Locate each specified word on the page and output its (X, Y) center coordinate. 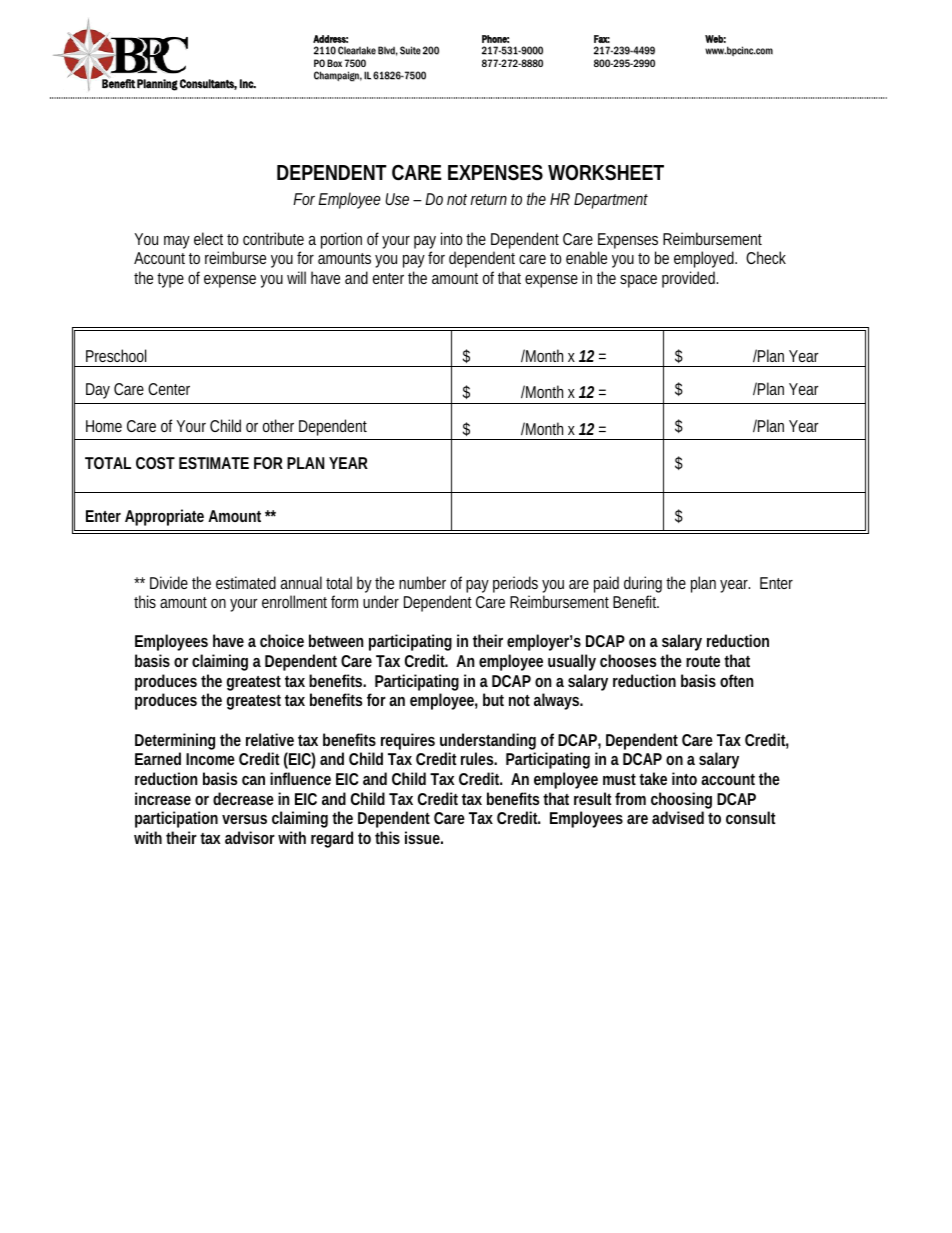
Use (397, 199)
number (422, 582)
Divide (169, 582)
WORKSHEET (606, 173)
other (278, 425)
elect (211, 238)
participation (176, 819)
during (643, 584)
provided (690, 279)
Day (98, 391)
